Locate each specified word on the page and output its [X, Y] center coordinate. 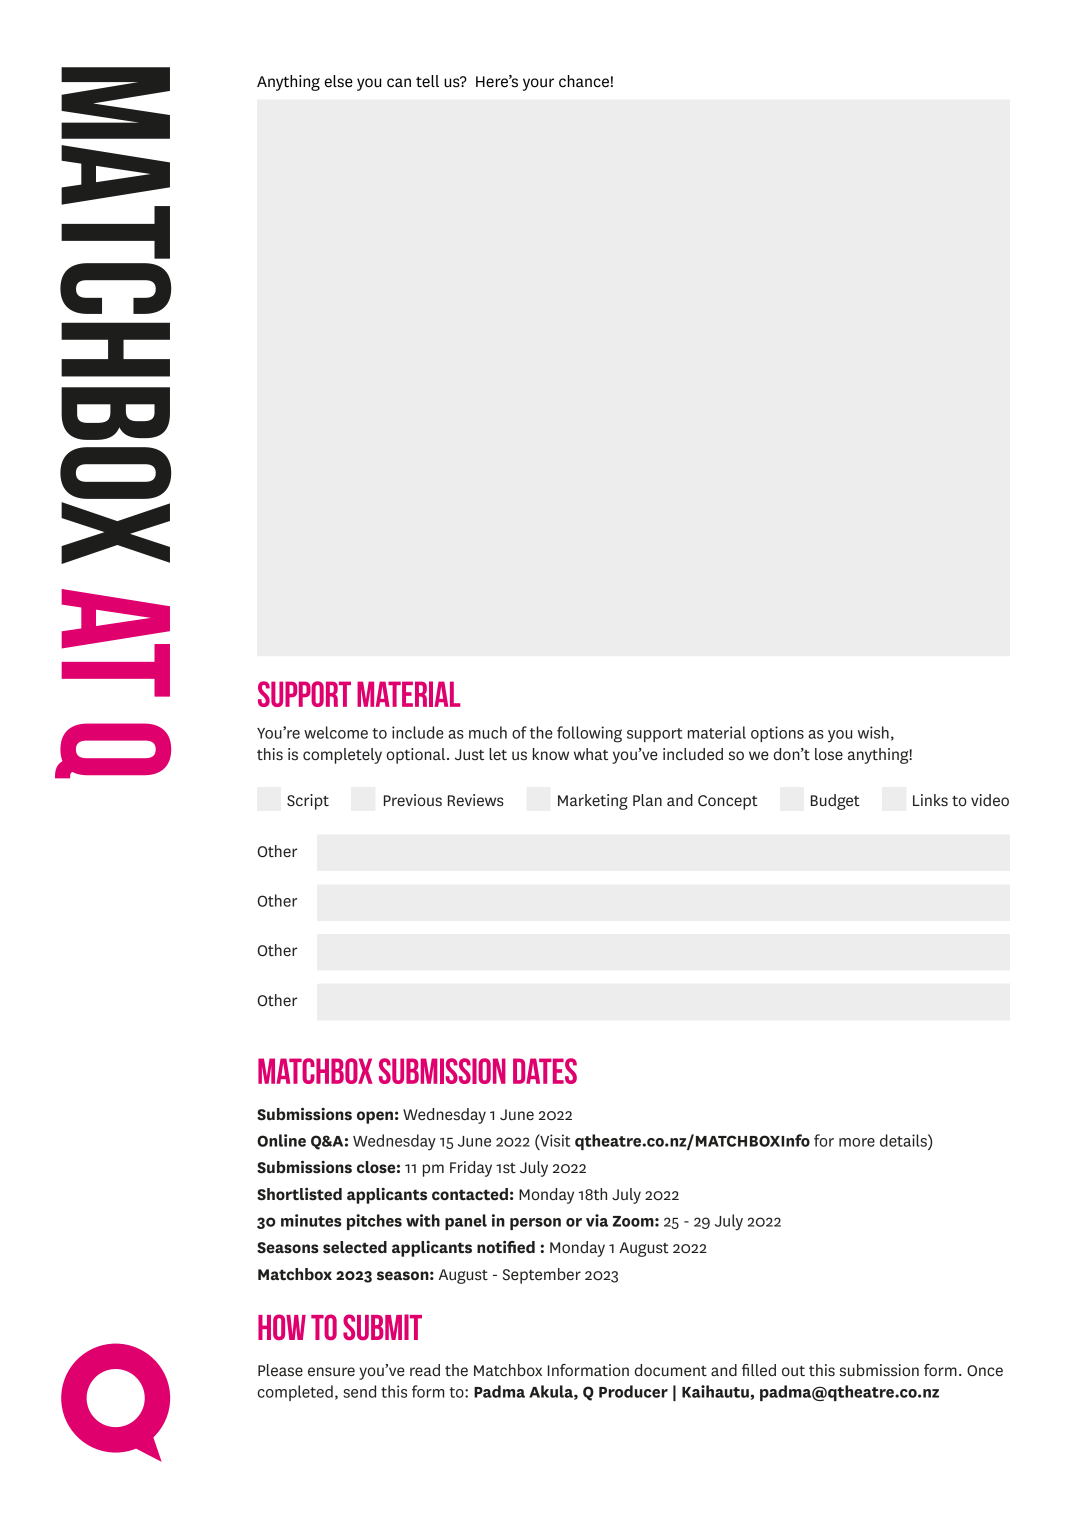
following [589, 734]
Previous [413, 800]
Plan [647, 800]
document [671, 1370]
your [538, 84]
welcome [336, 732]
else [338, 81]
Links [930, 800]
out [793, 1371]
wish [873, 732]
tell [427, 81]
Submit [382, 1327]
